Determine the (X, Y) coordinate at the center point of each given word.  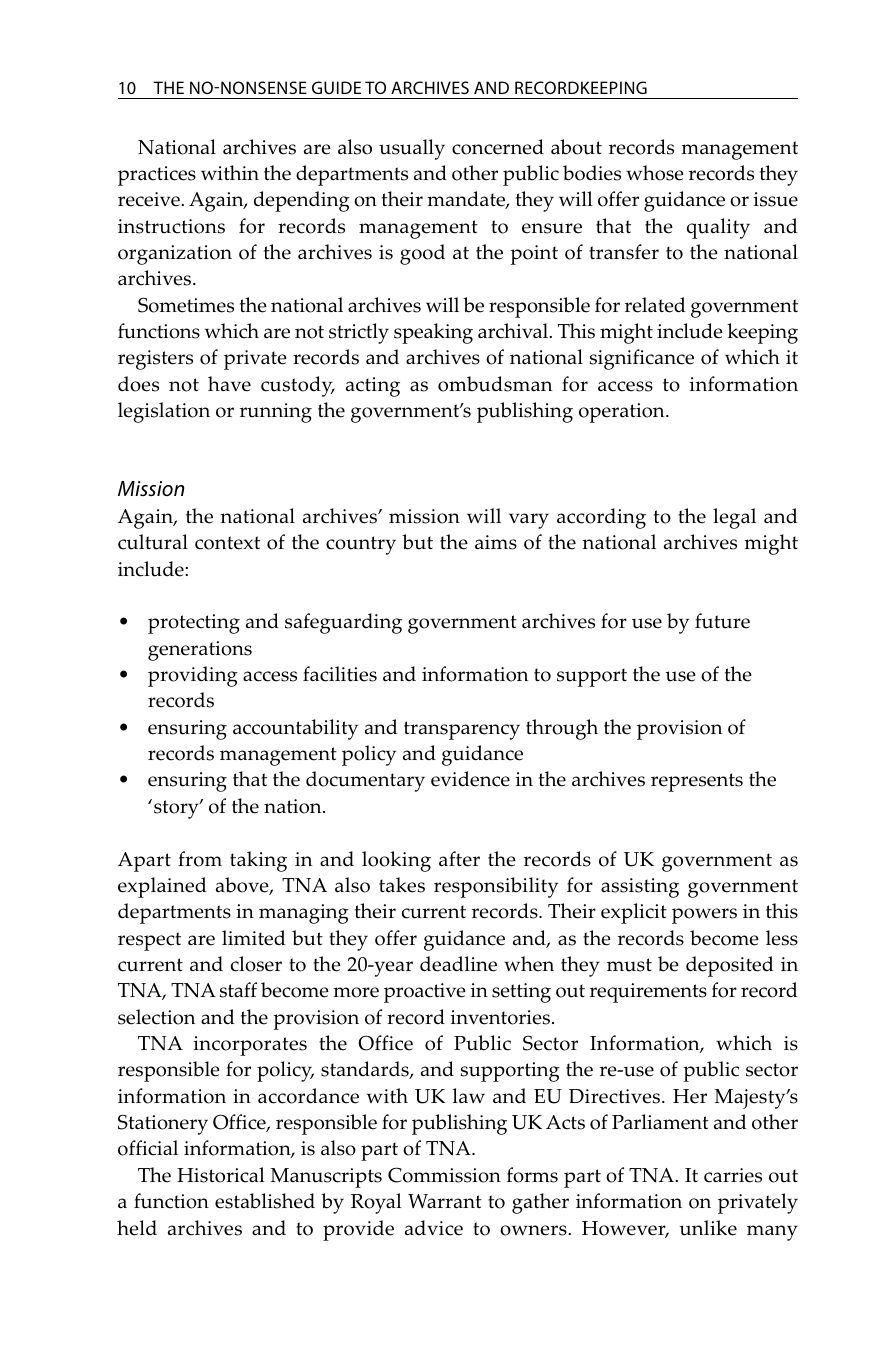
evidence (470, 779)
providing (193, 676)
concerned (498, 147)
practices (157, 176)
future (722, 621)
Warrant (445, 1201)
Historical (221, 1175)
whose (655, 173)
